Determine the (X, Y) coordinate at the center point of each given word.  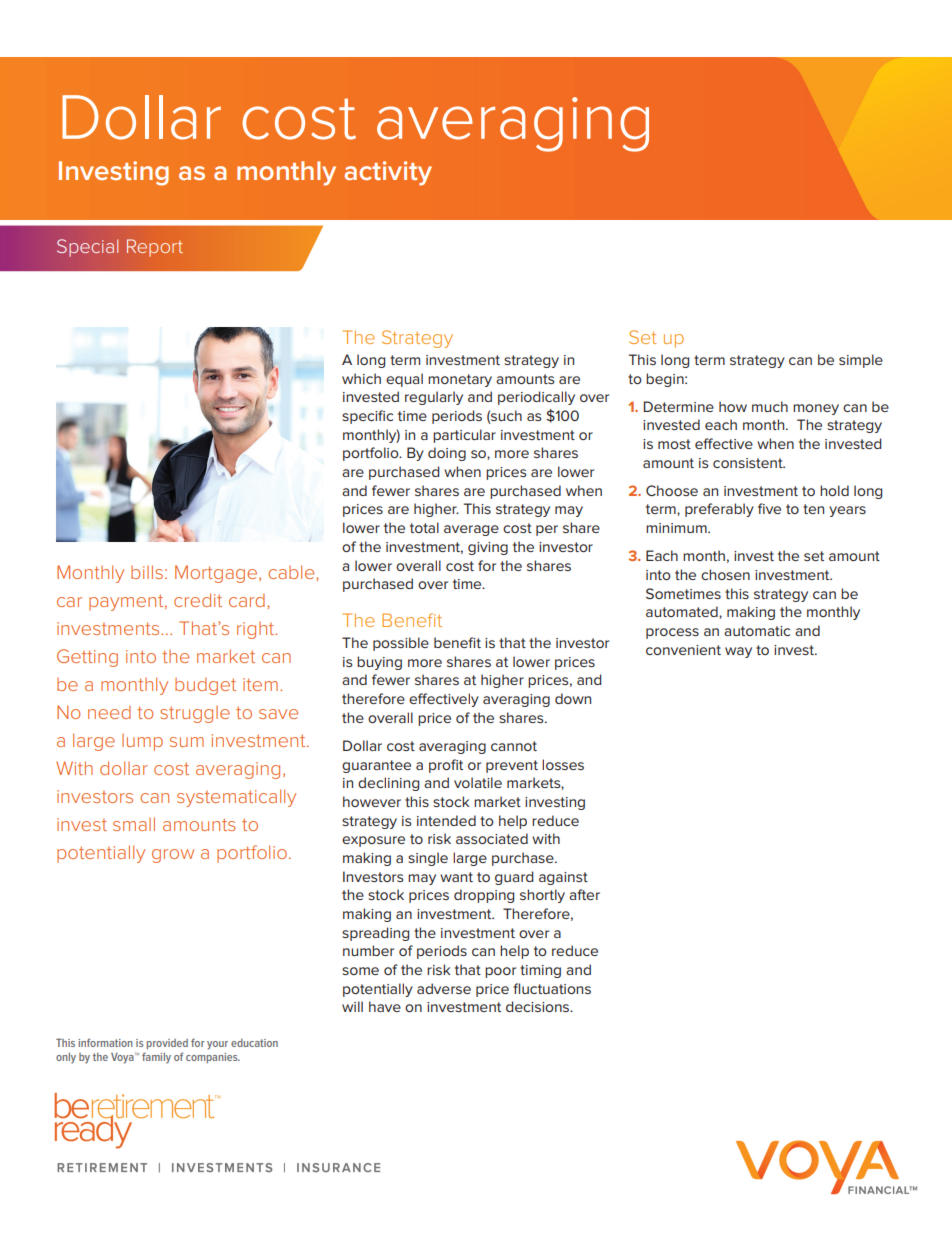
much (770, 406)
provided (167, 1044)
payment (127, 603)
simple (861, 361)
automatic (757, 631)
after (584, 894)
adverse (444, 988)
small (134, 824)
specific (367, 417)
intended (446, 820)
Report (155, 248)
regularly (434, 398)
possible (401, 644)
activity (388, 173)
